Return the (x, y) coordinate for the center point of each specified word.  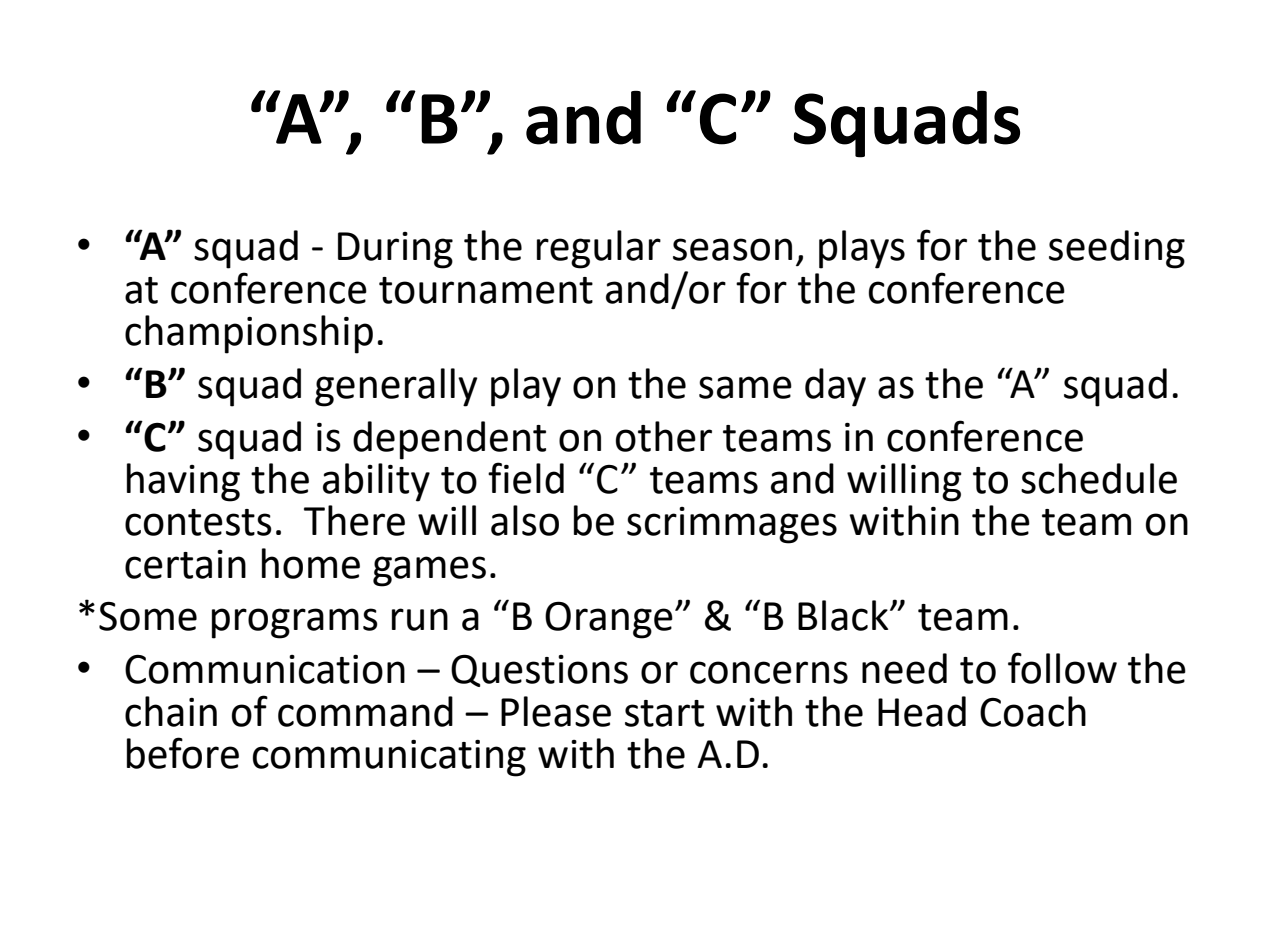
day (835, 387)
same (745, 387)
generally (396, 387)
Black (844, 615)
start (664, 713)
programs (295, 623)
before (183, 753)
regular (599, 249)
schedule (1099, 478)
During (395, 250)
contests (198, 522)
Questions (539, 670)
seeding (1117, 249)
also (525, 520)
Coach (1033, 711)
